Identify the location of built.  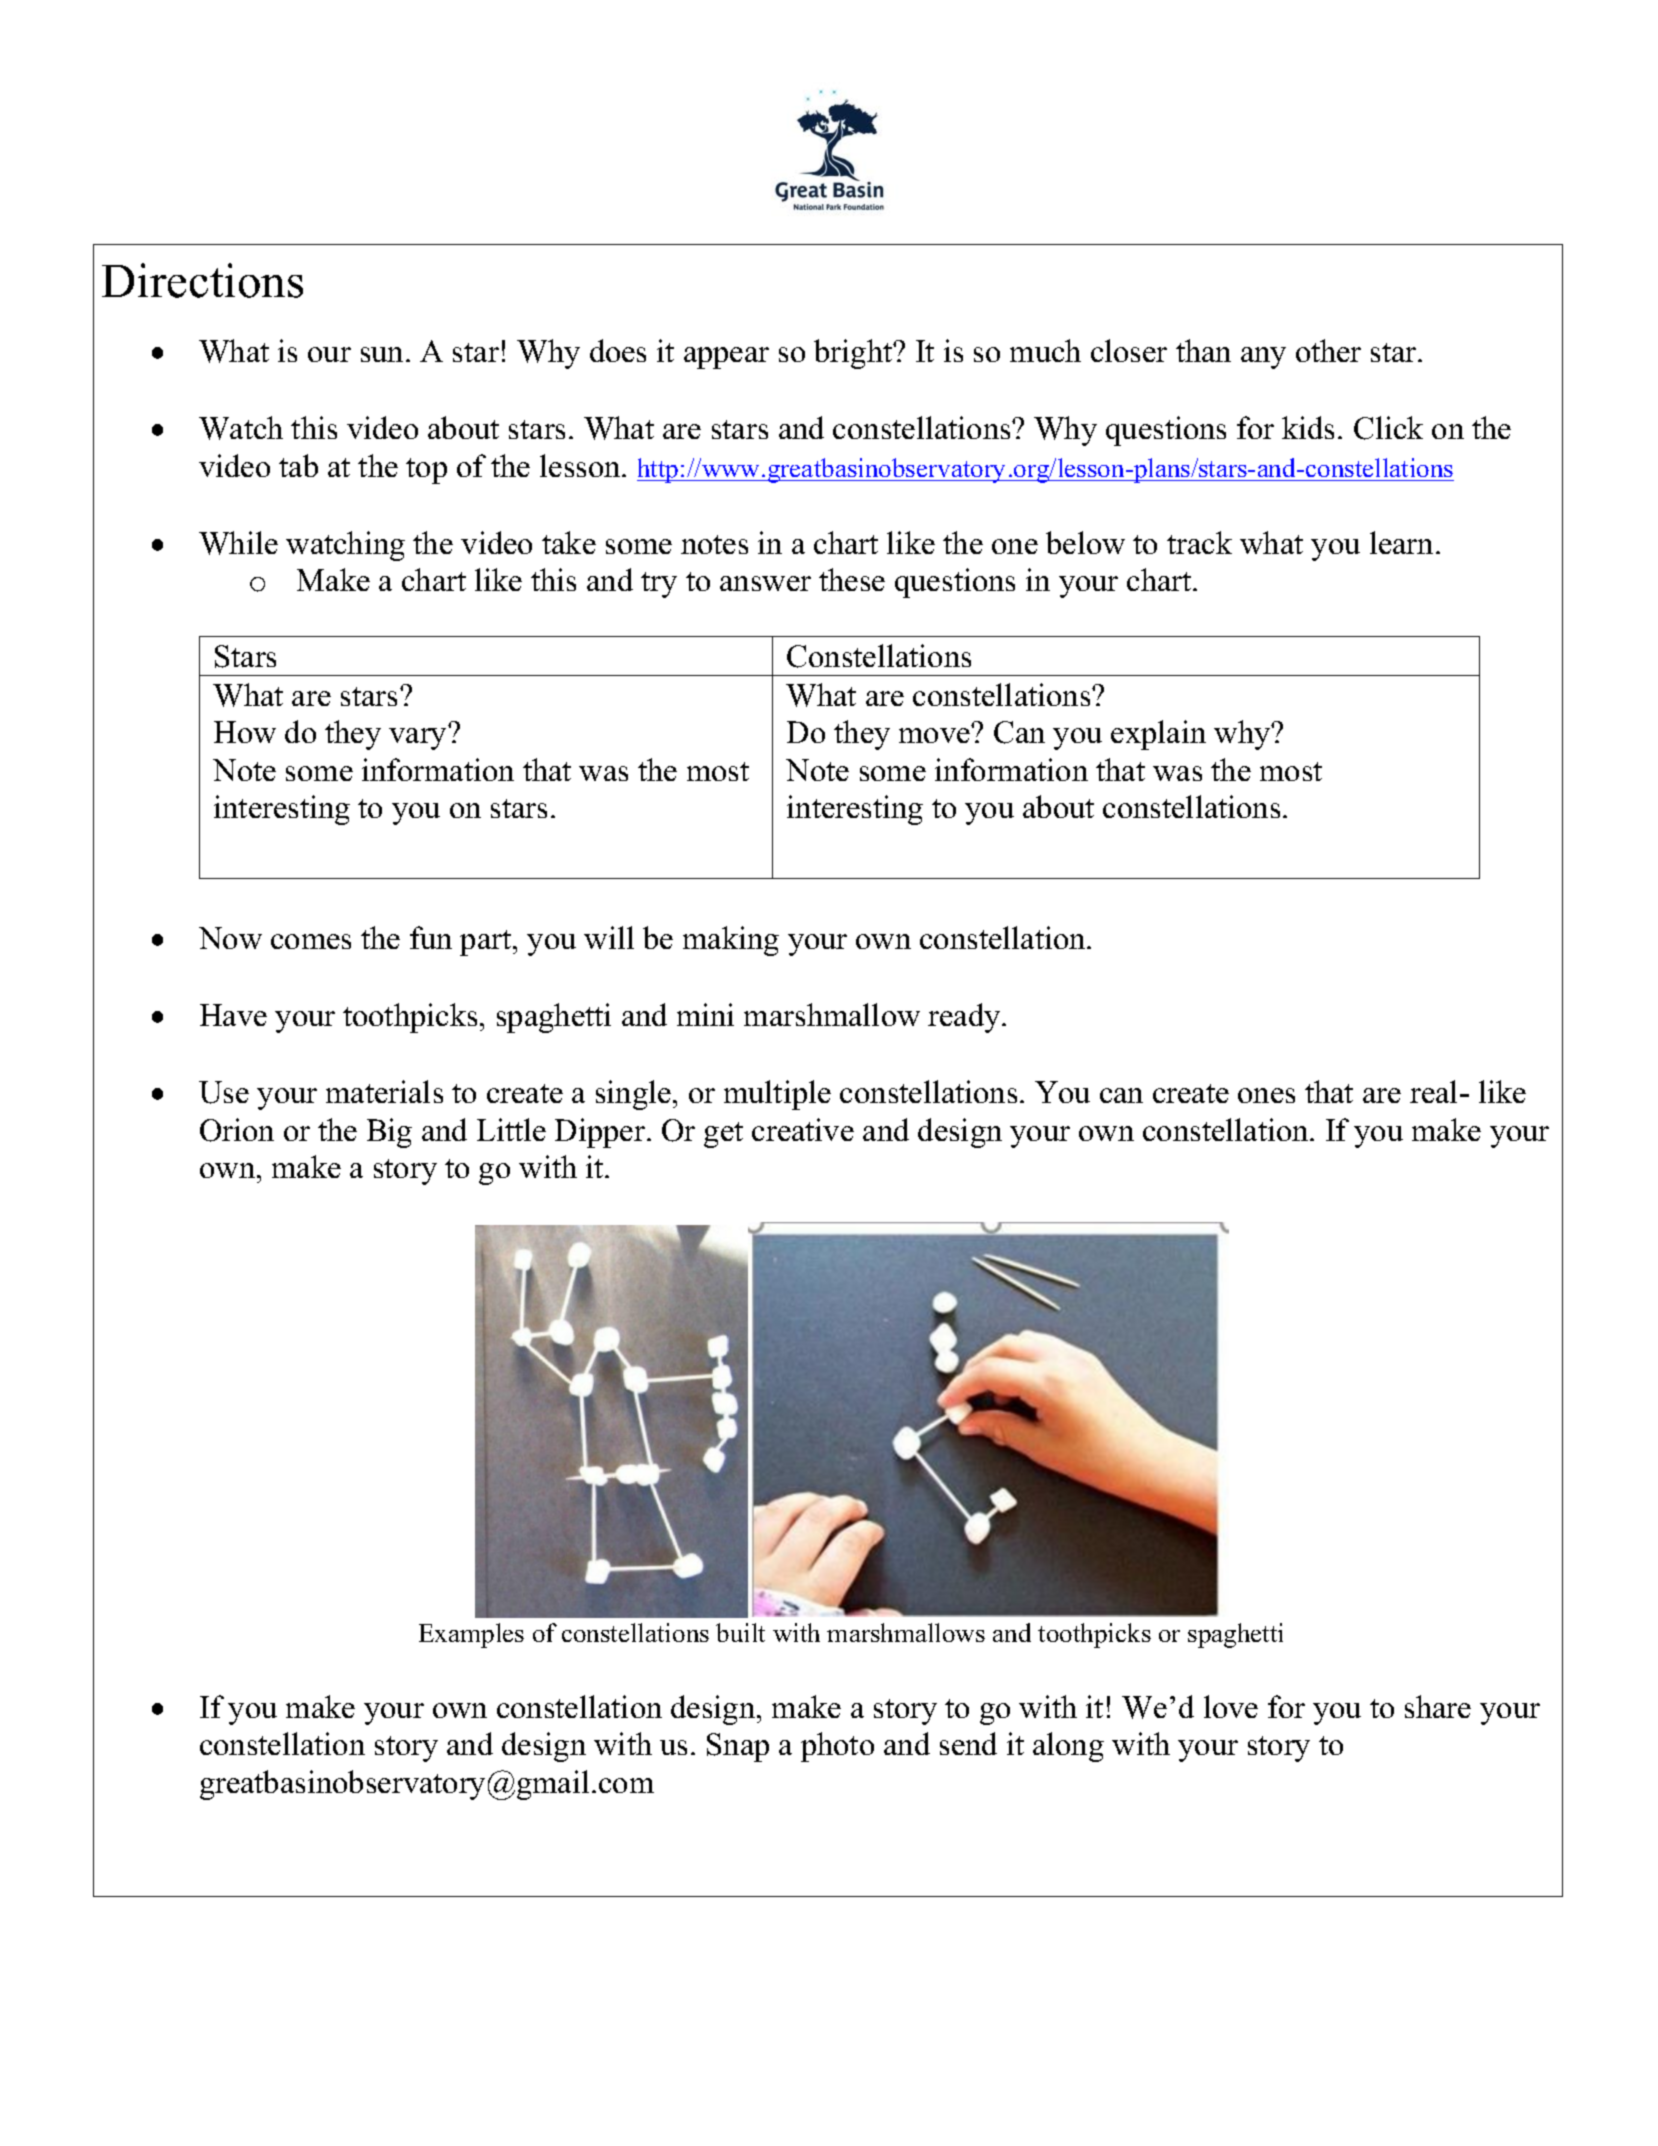
(740, 1632).
